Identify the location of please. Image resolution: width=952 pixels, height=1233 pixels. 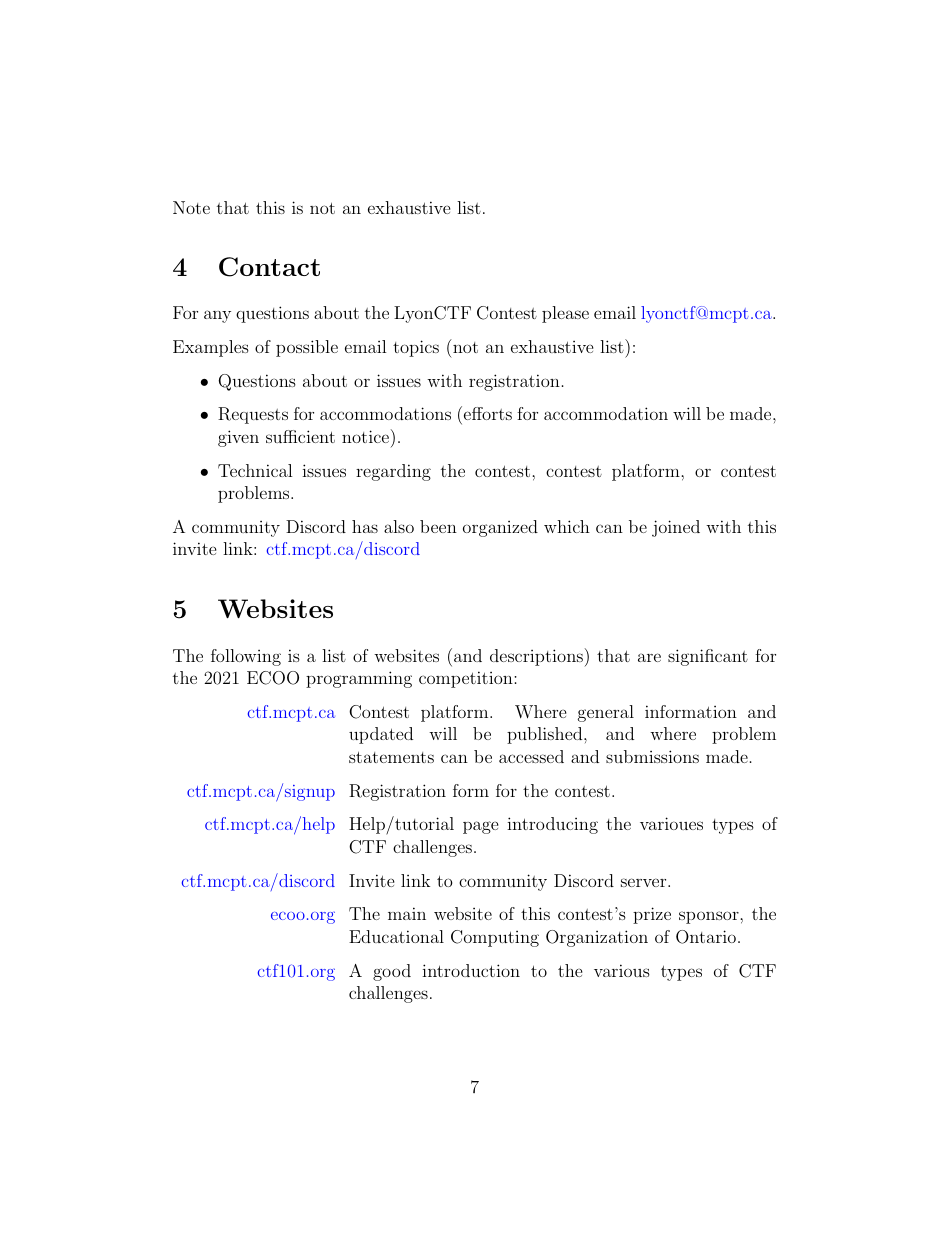
(565, 314).
